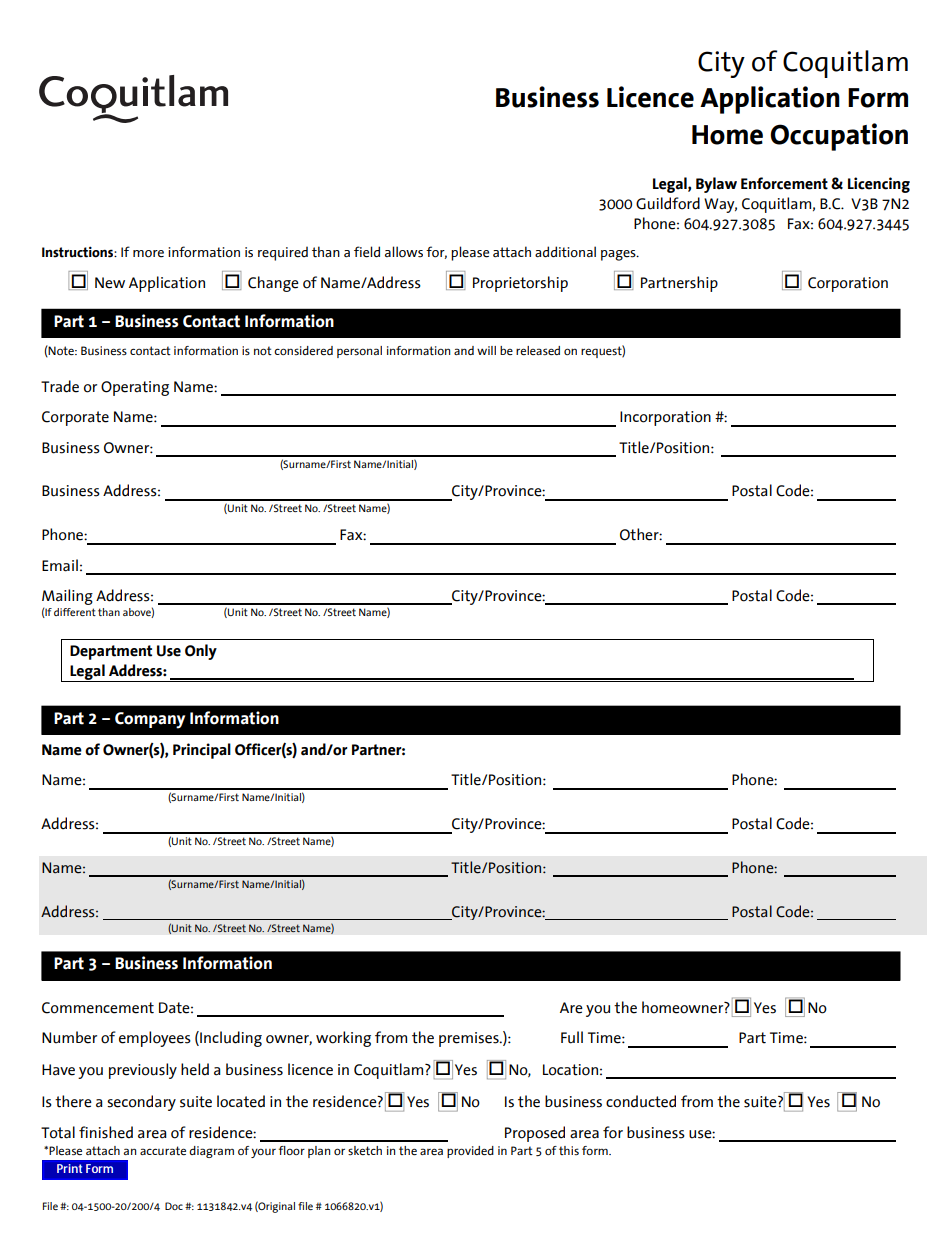 This screenshot has width=952, height=1233. I want to click on Full, so click(572, 1037).
